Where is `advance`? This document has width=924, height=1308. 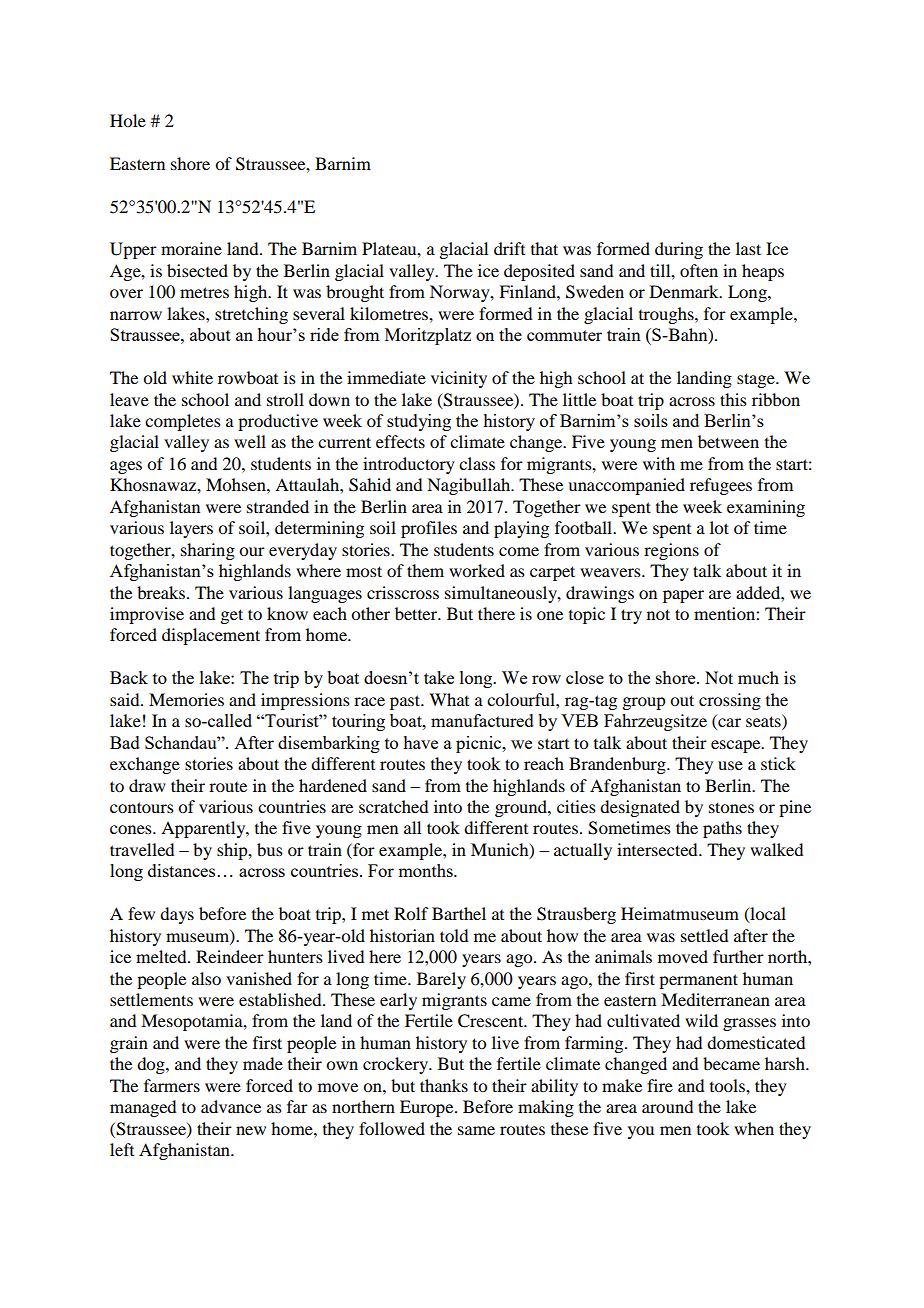 advance is located at coordinates (231, 1106).
